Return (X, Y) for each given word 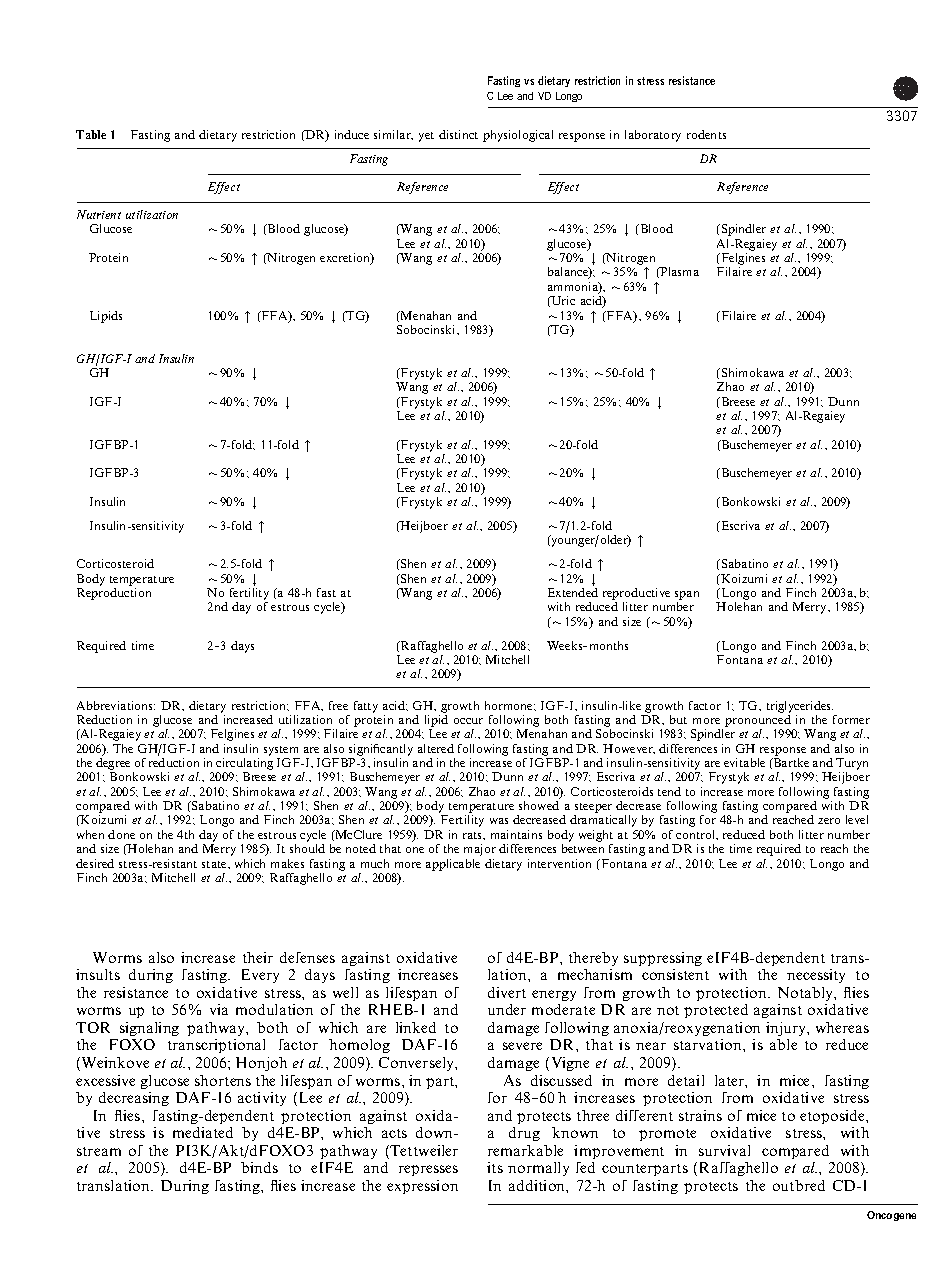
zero (829, 821)
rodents (706, 134)
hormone (510, 705)
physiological (518, 136)
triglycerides (800, 707)
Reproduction (114, 594)
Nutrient (99, 214)
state (215, 864)
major (480, 850)
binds (259, 1167)
